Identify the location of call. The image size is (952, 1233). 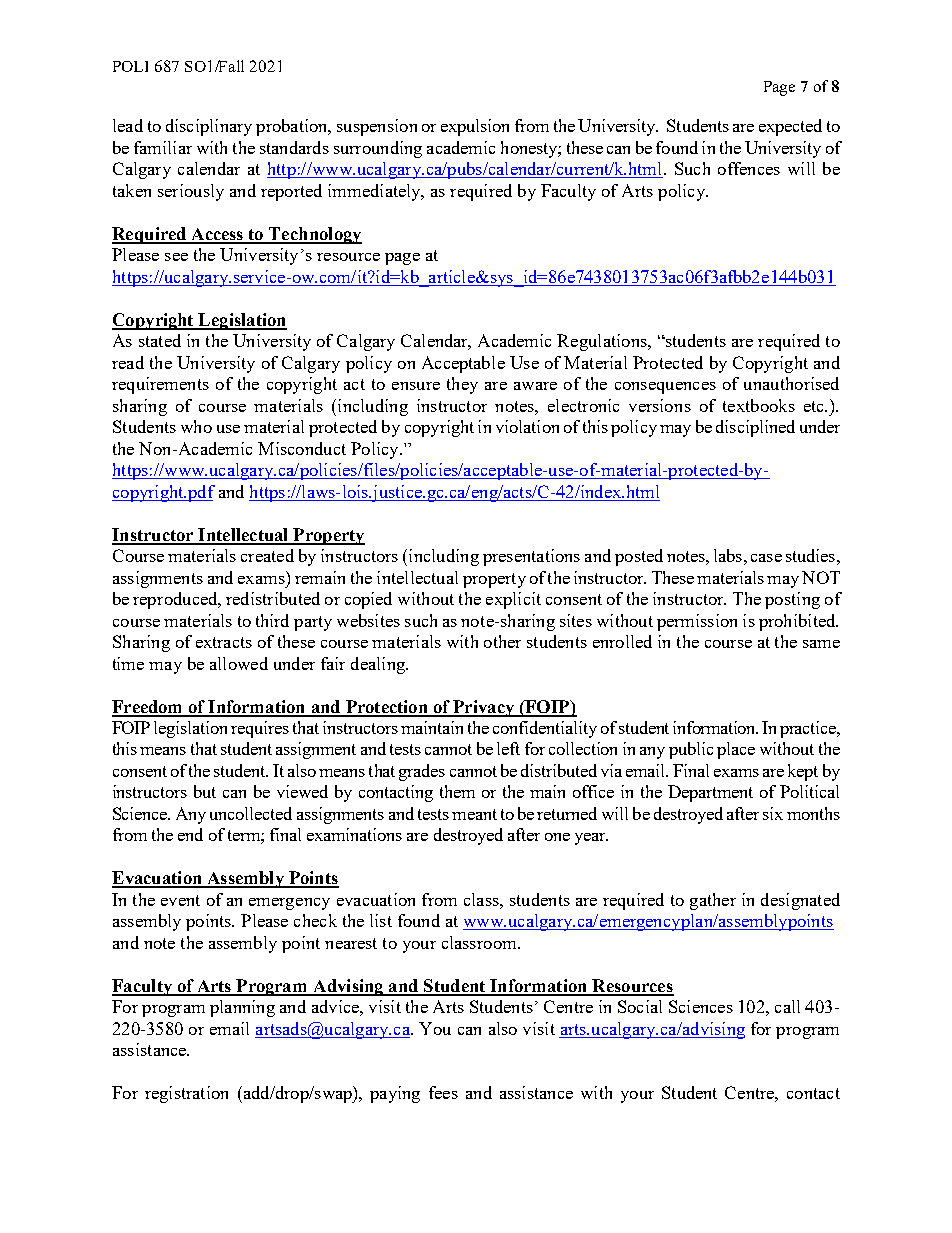
(787, 1006).
